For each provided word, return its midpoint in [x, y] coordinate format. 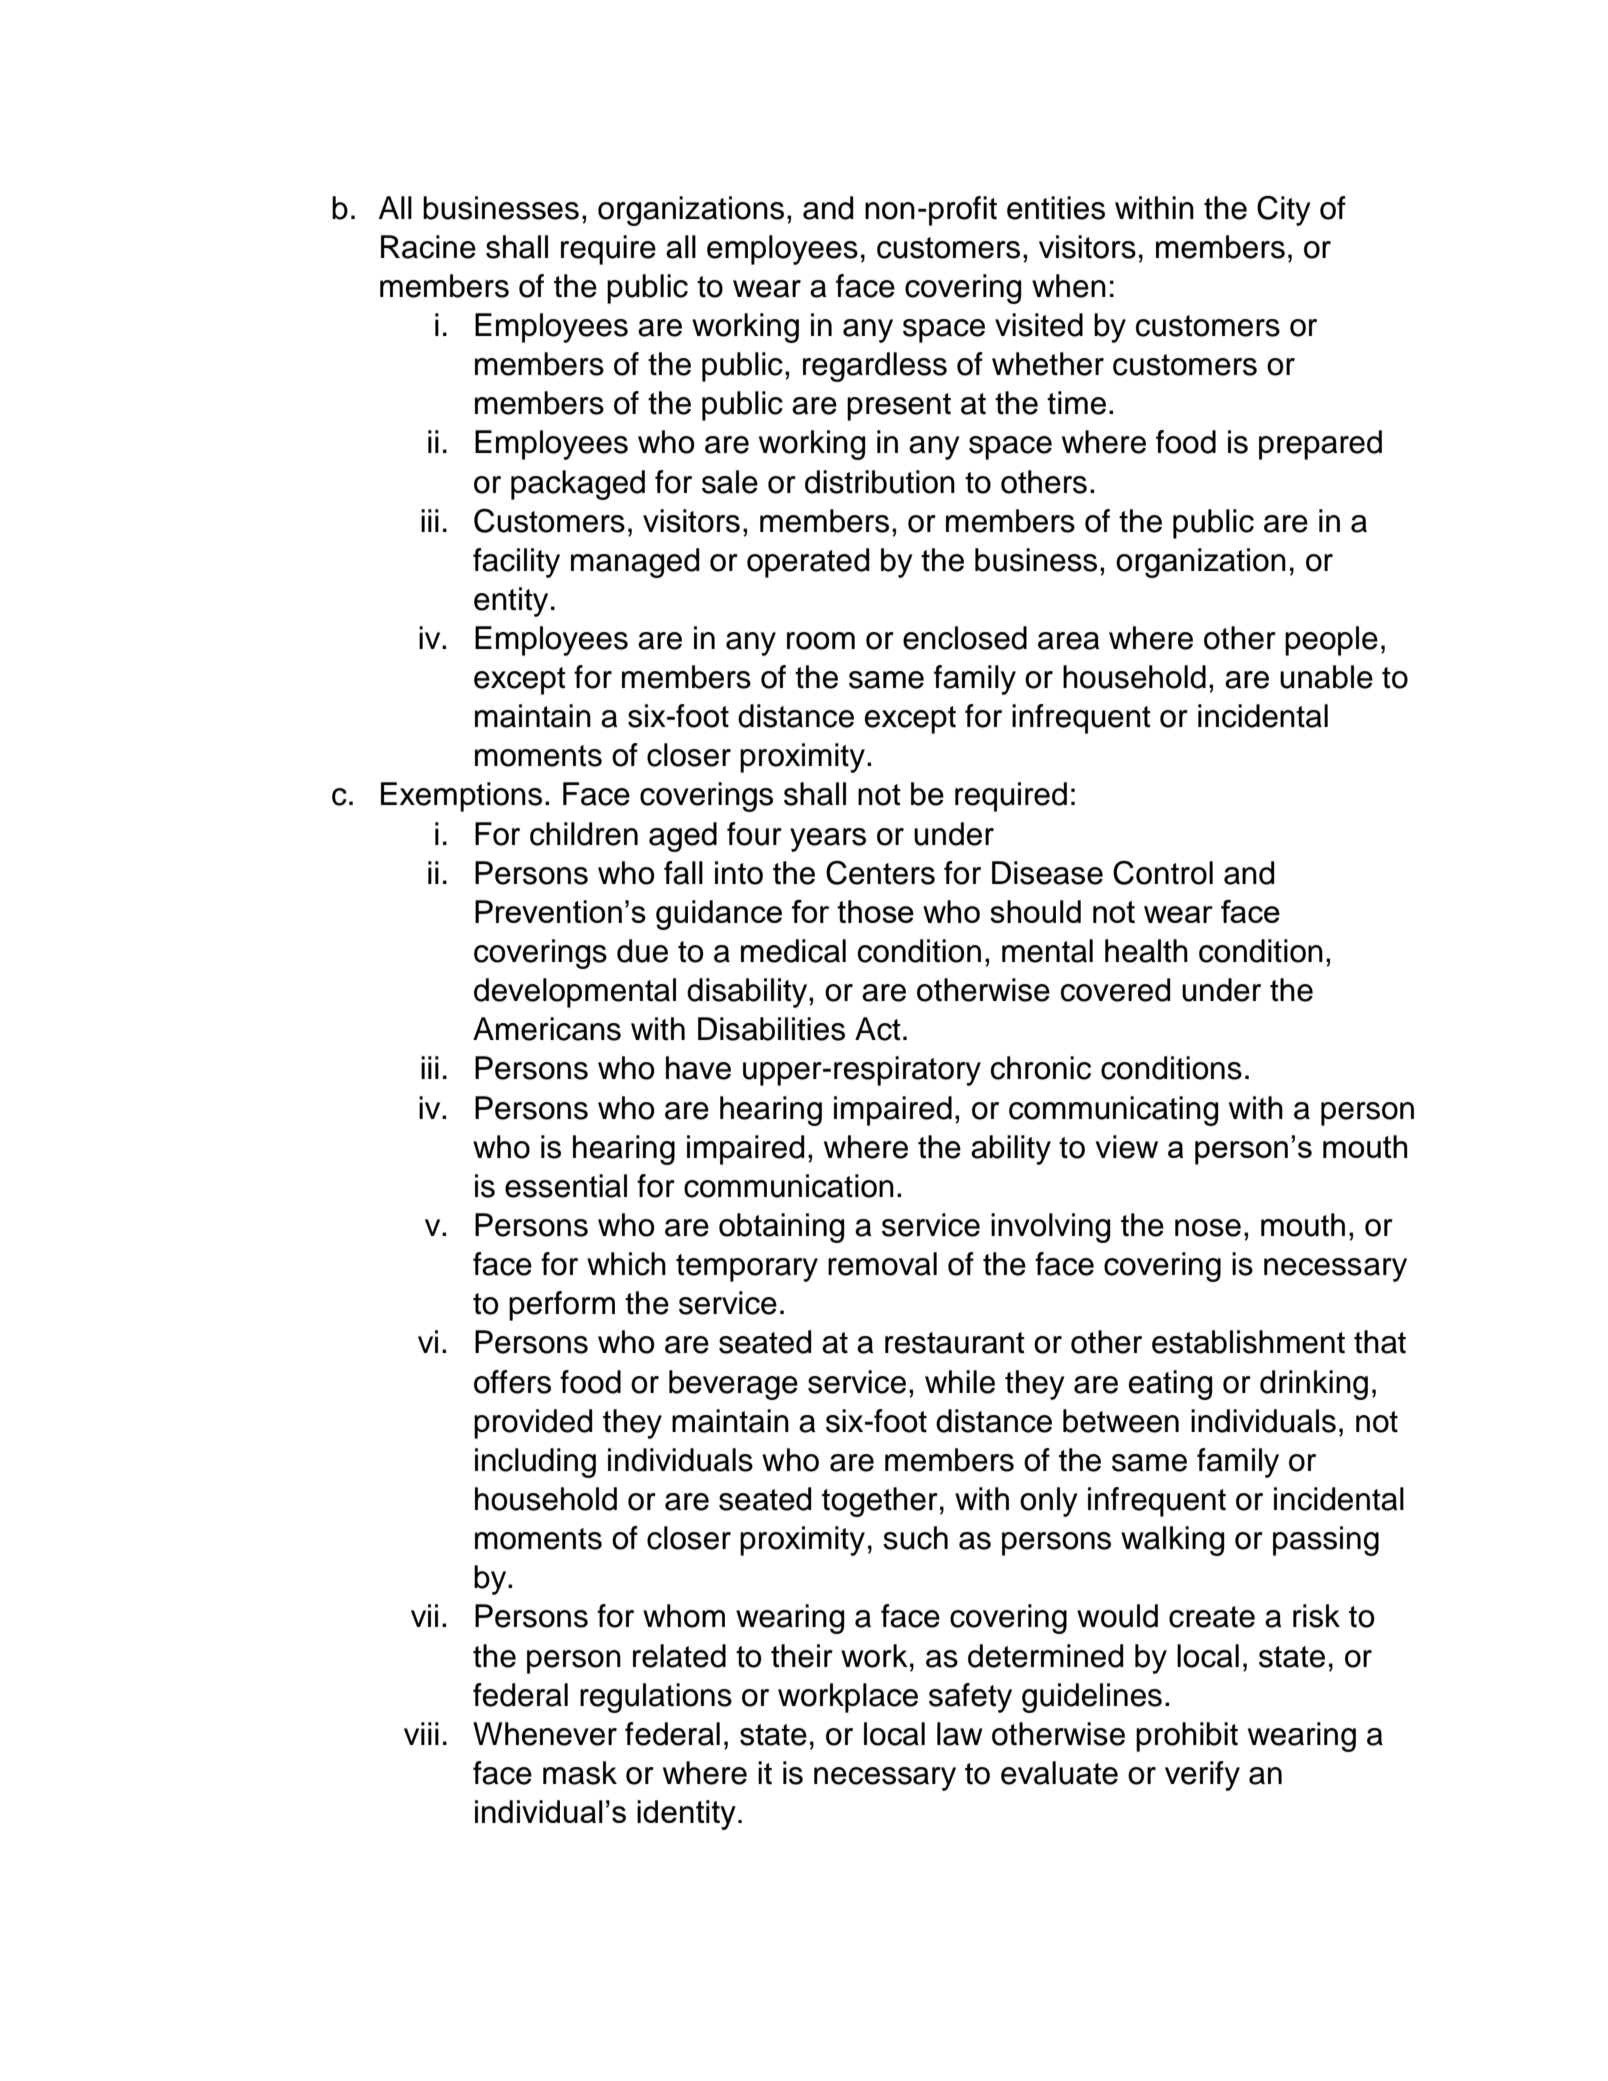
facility [516, 563]
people [1331, 641]
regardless [875, 367]
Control [1163, 872]
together [880, 1502]
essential [566, 1186]
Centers [880, 872]
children [584, 834]
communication [789, 1186]
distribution [880, 482]
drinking [1314, 1385]
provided [533, 1424]
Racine [428, 247]
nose [1208, 1228]
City [1284, 210]
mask [580, 1773]
